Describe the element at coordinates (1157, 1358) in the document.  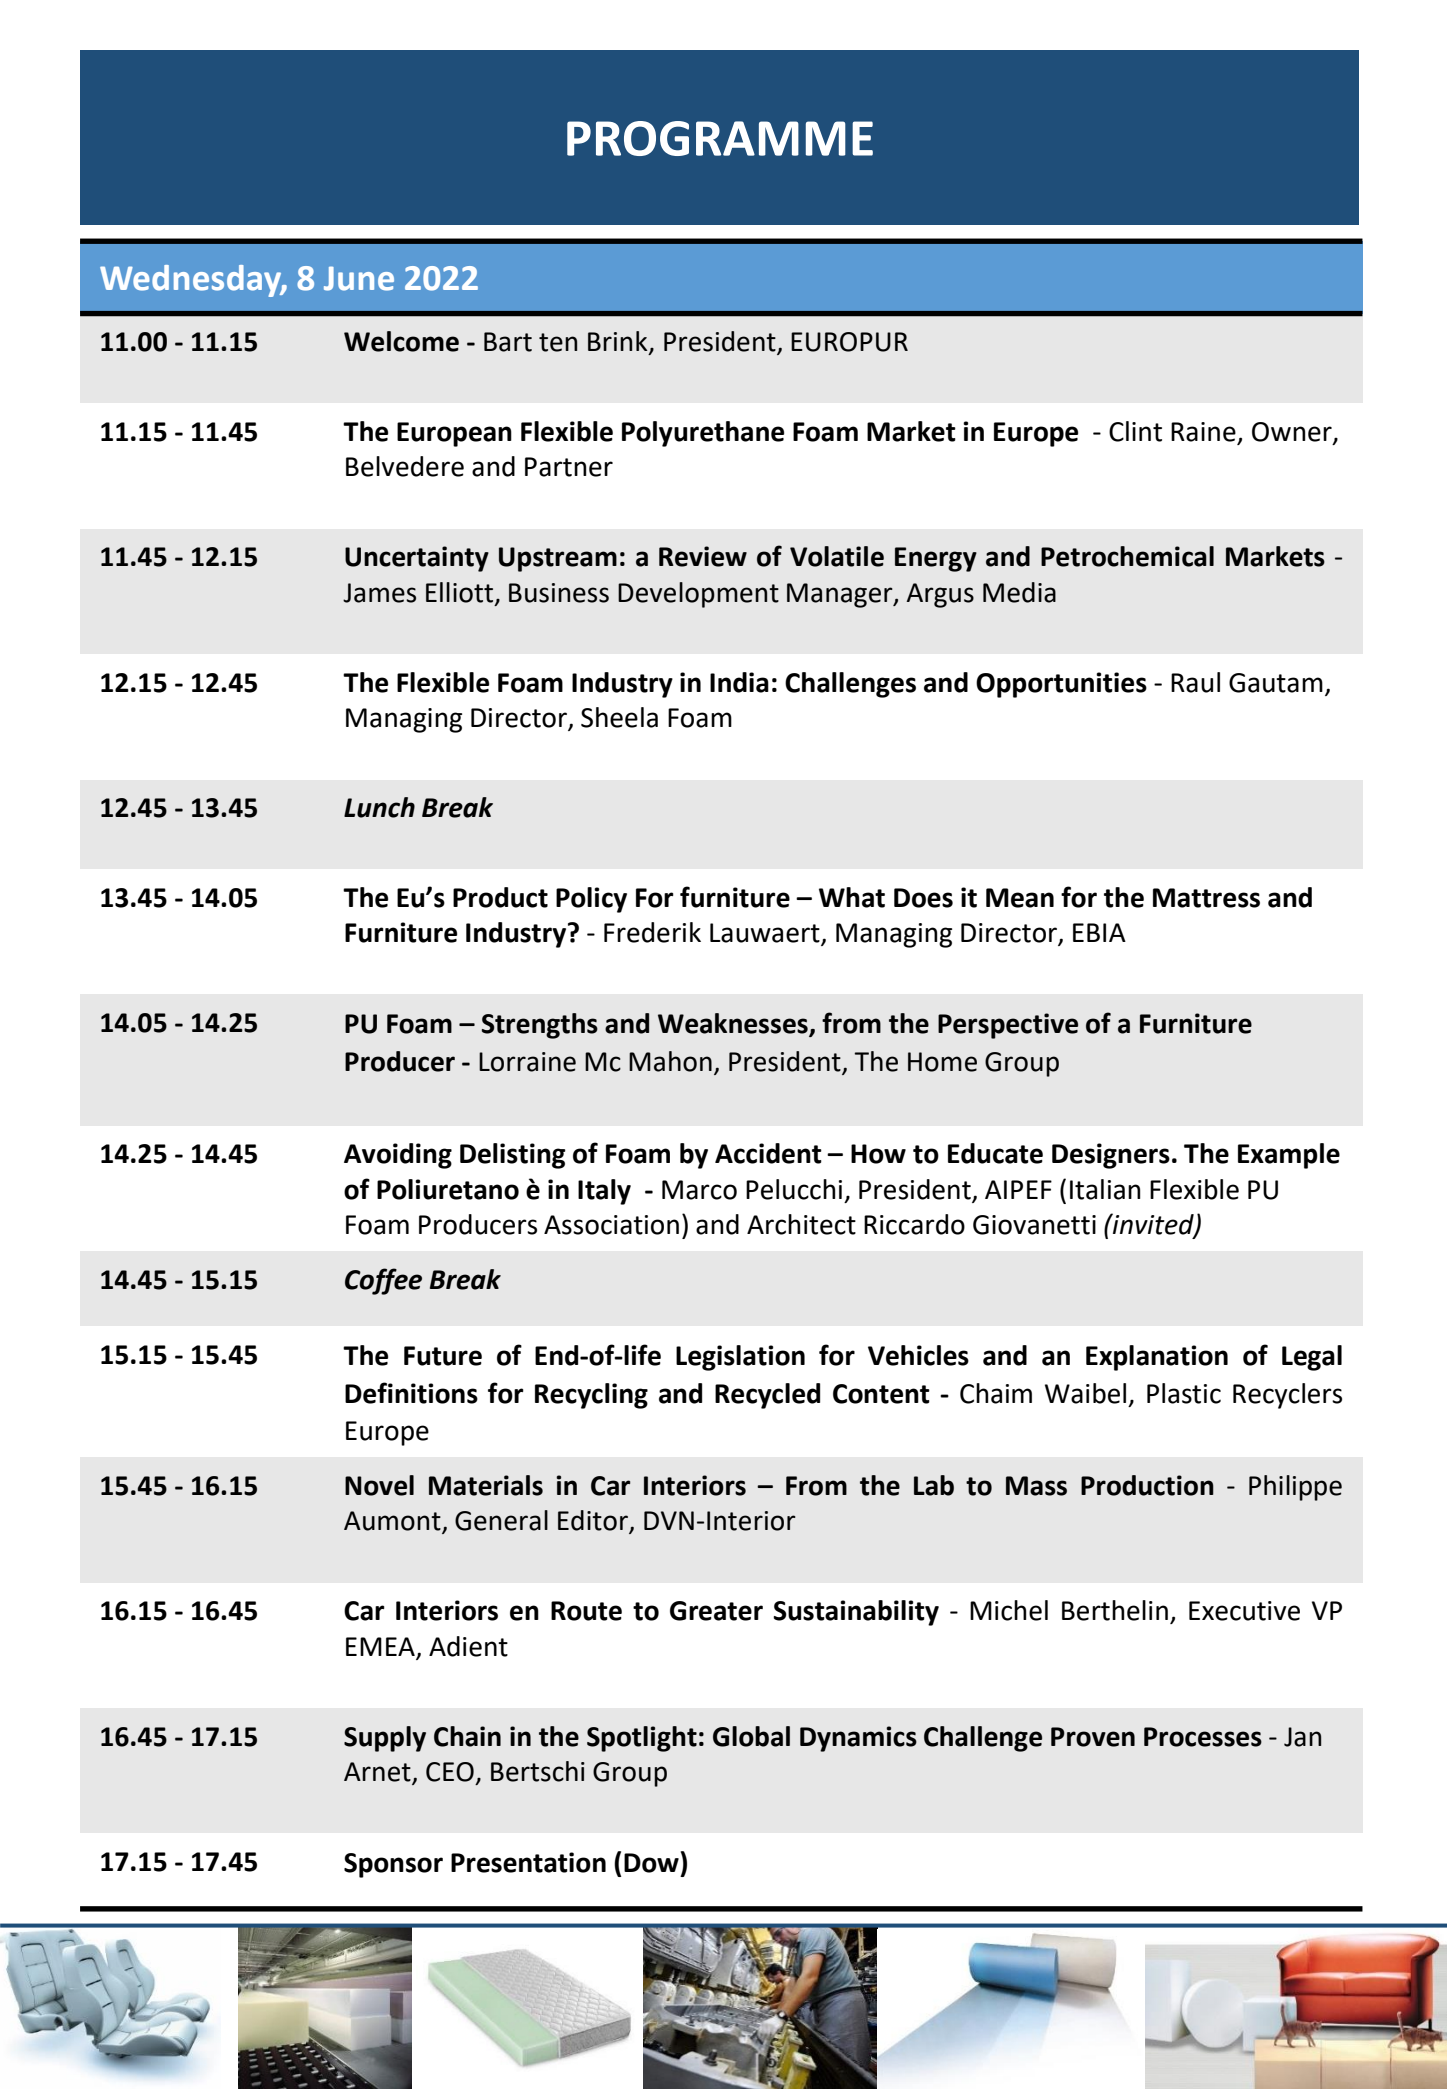
I see `Explanation` at that location.
